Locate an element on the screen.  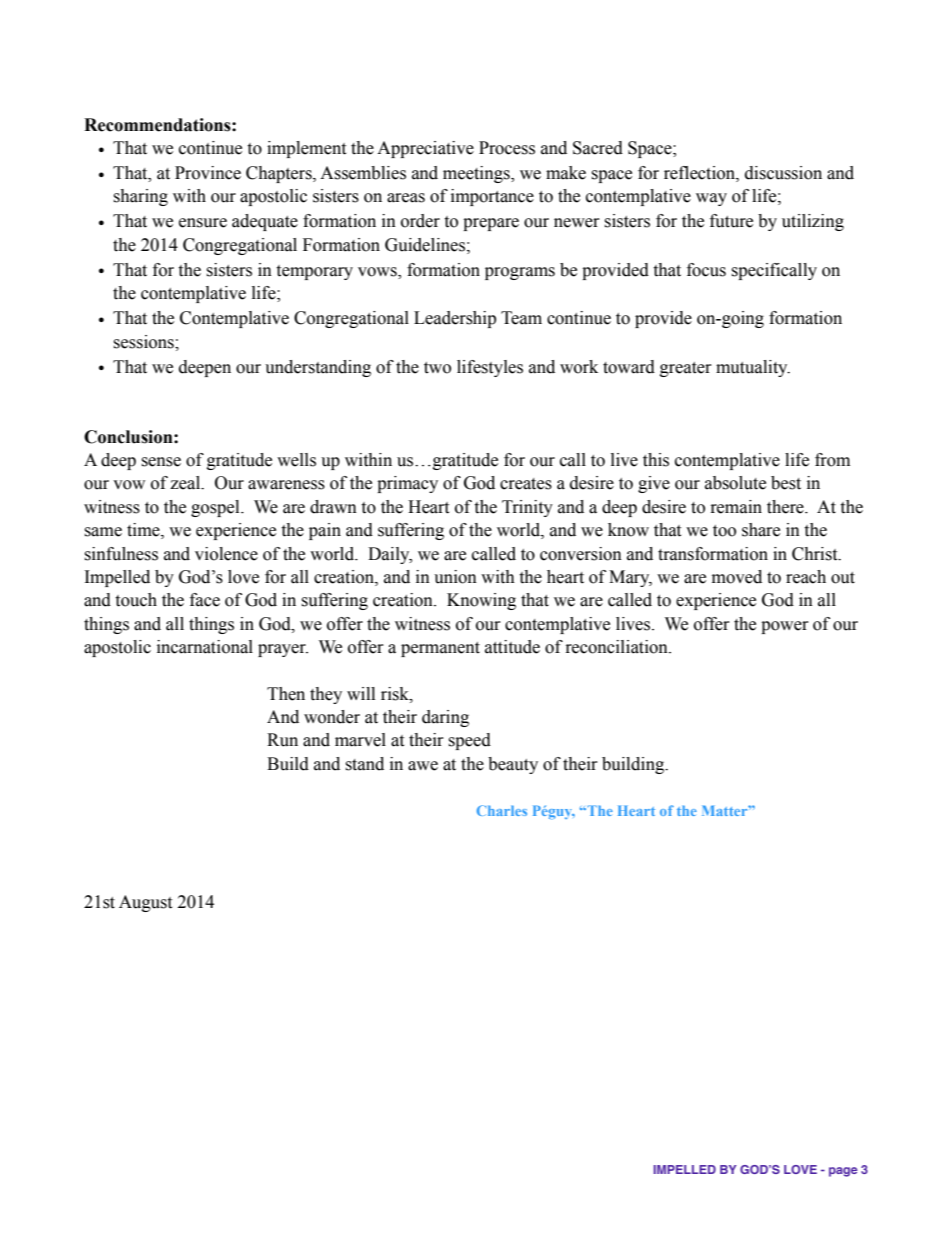
meetings is located at coordinates (477, 174).
